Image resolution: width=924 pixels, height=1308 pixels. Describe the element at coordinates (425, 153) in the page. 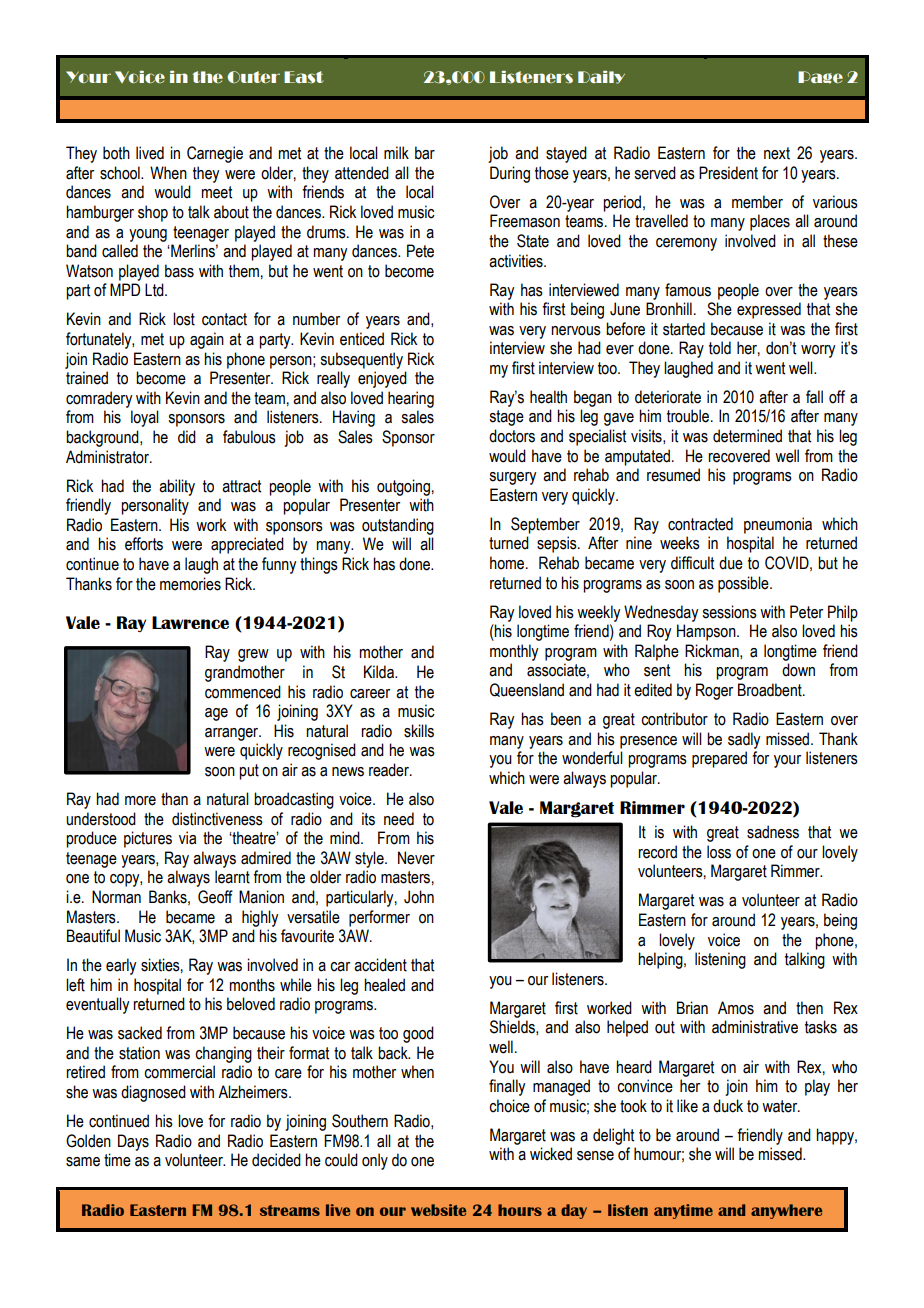

I see `bar` at that location.
